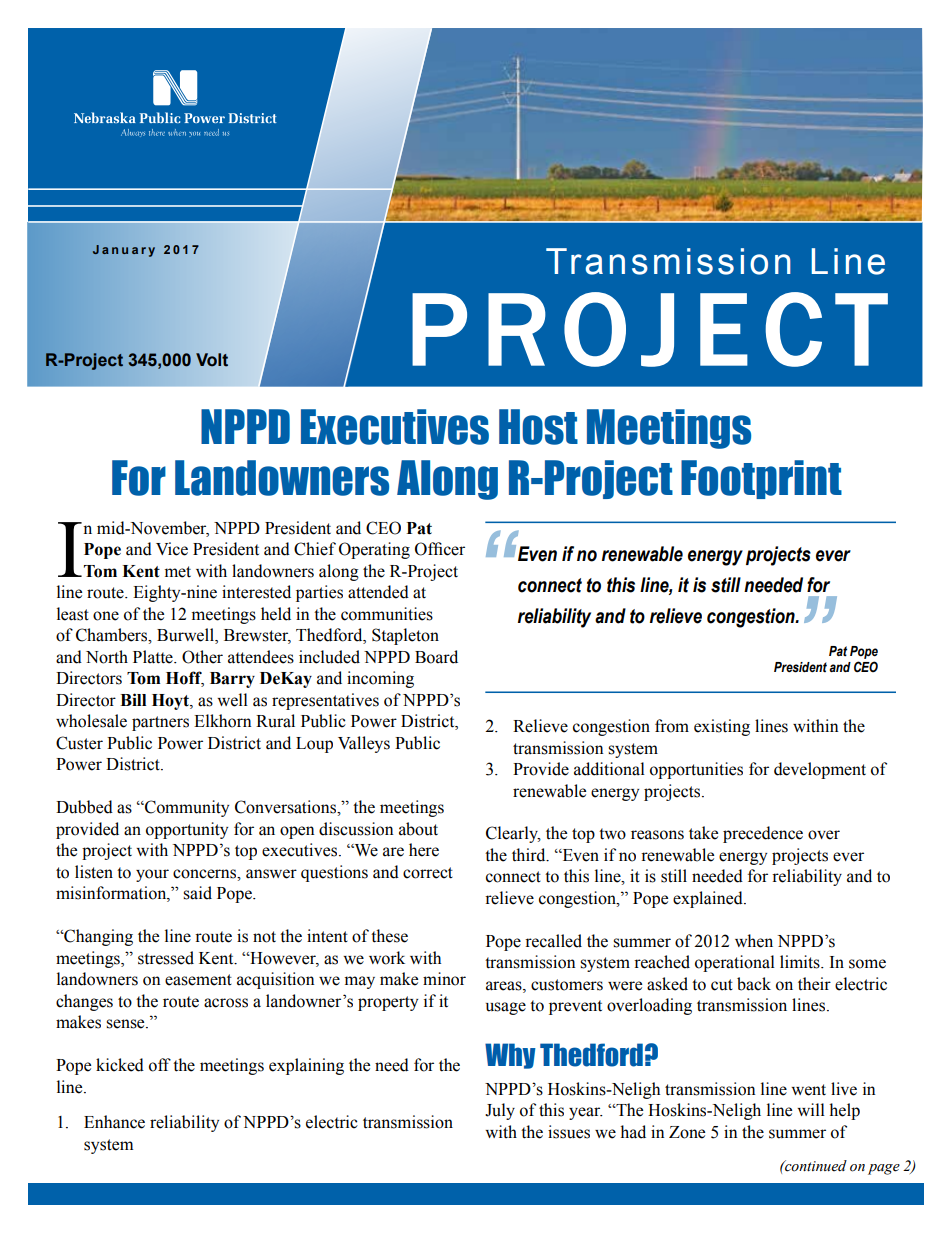 The height and width of the screenshot is (1233, 952). Describe the element at coordinates (538, 427) in the screenshot. I see `Host` at that location.
